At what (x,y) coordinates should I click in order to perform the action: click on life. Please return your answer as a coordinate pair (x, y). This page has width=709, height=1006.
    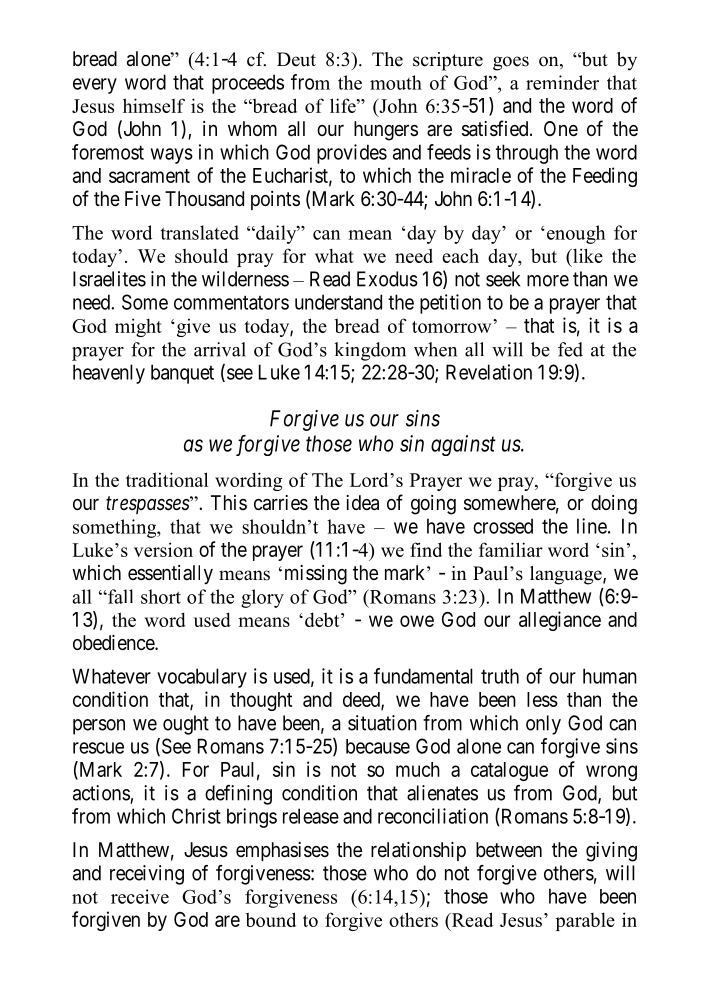
    Looking at the image, I should click on (344, 105).
